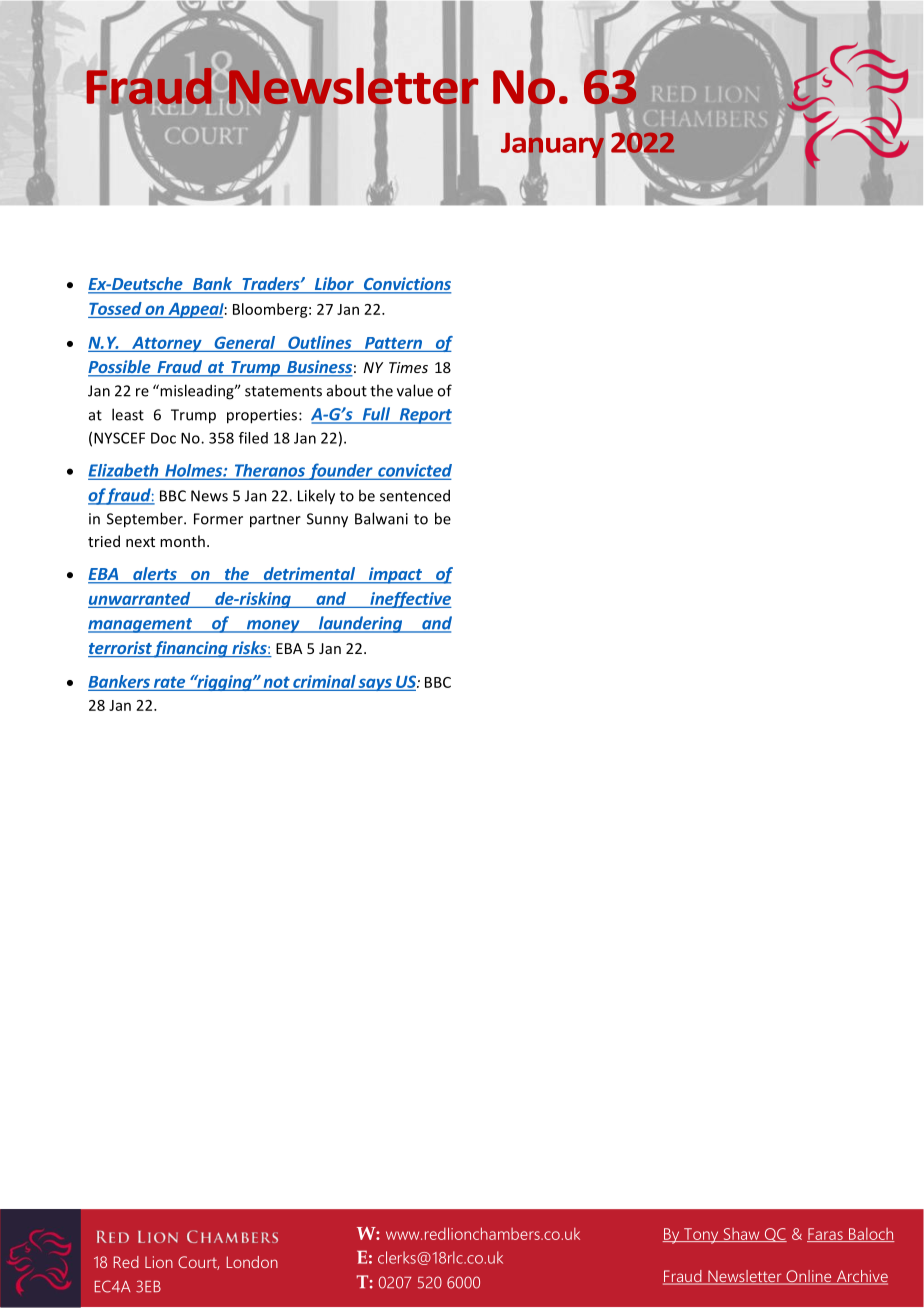 This document has width=924, height=1308. What do you see at coordinates (375, 684) in the document?
I see `says` at bounding box center [375, 684].
